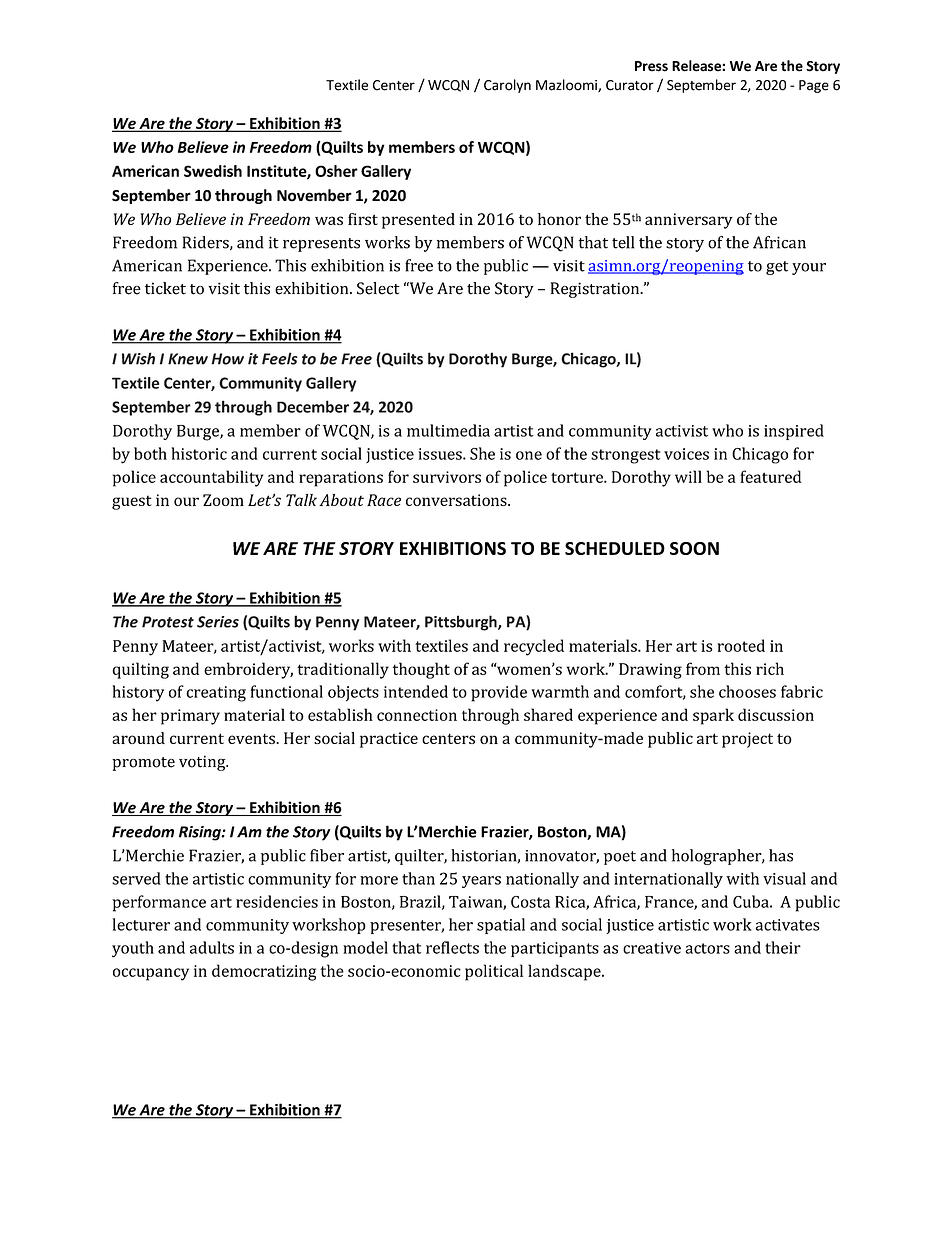 This screenshot has width=952, height=1233. I want to click on rooted, so click(741, 645).
